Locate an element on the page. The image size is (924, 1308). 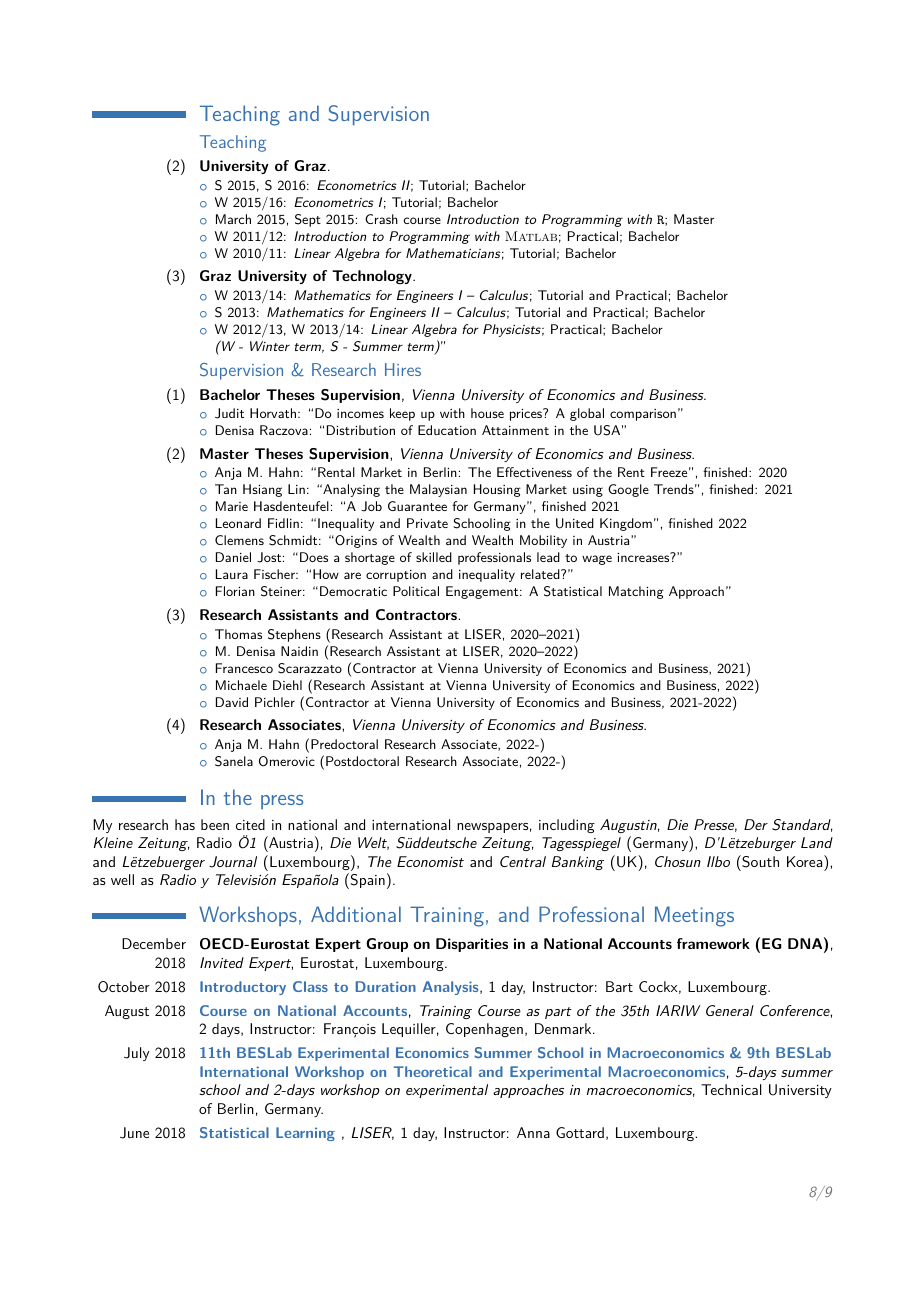
been is located at coordinates (215, 824).
